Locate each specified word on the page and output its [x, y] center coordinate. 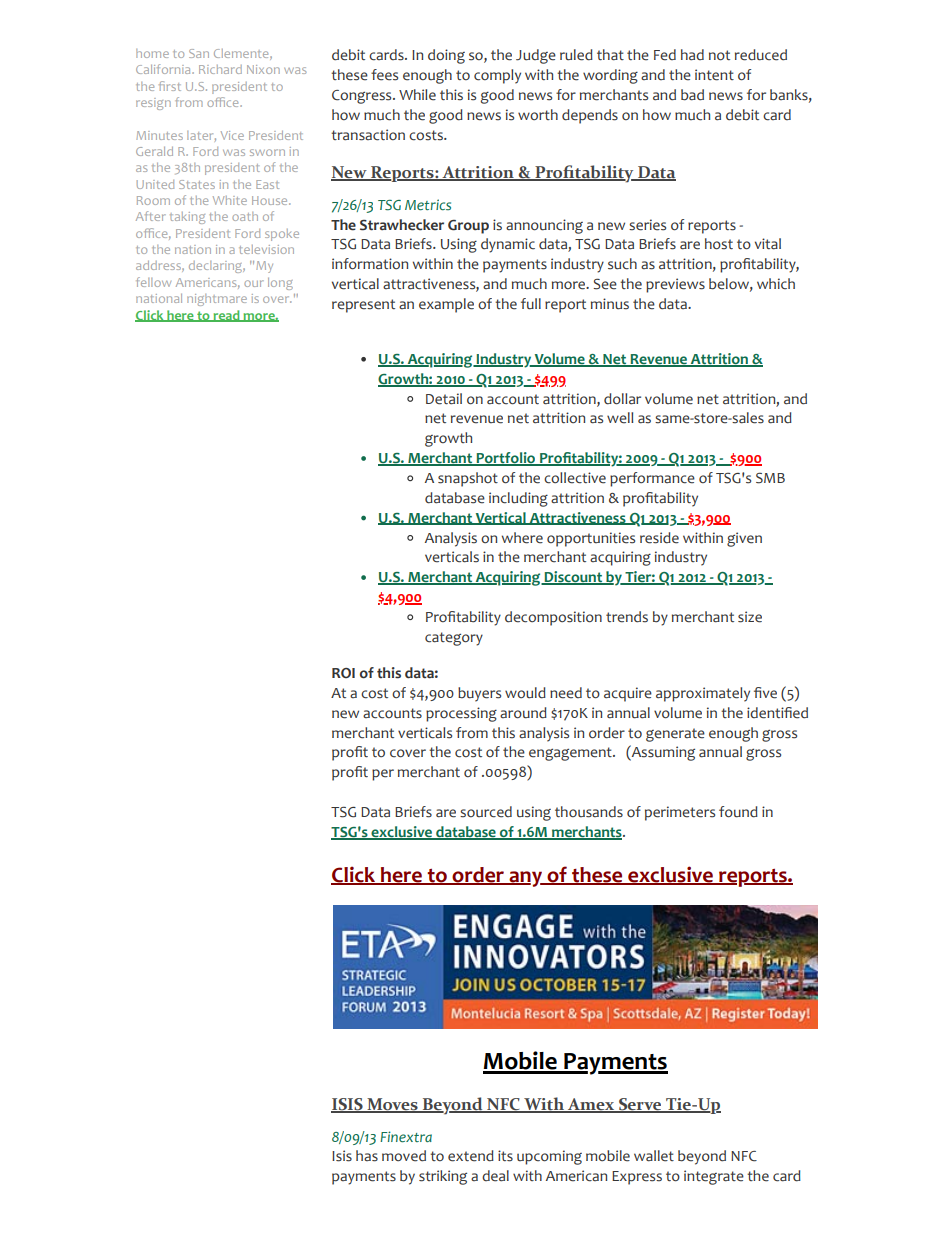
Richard [220, 69]
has [367, 1156]
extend [471, 1156]
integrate [714, 1177]
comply [497, 76]
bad [692, 95]
